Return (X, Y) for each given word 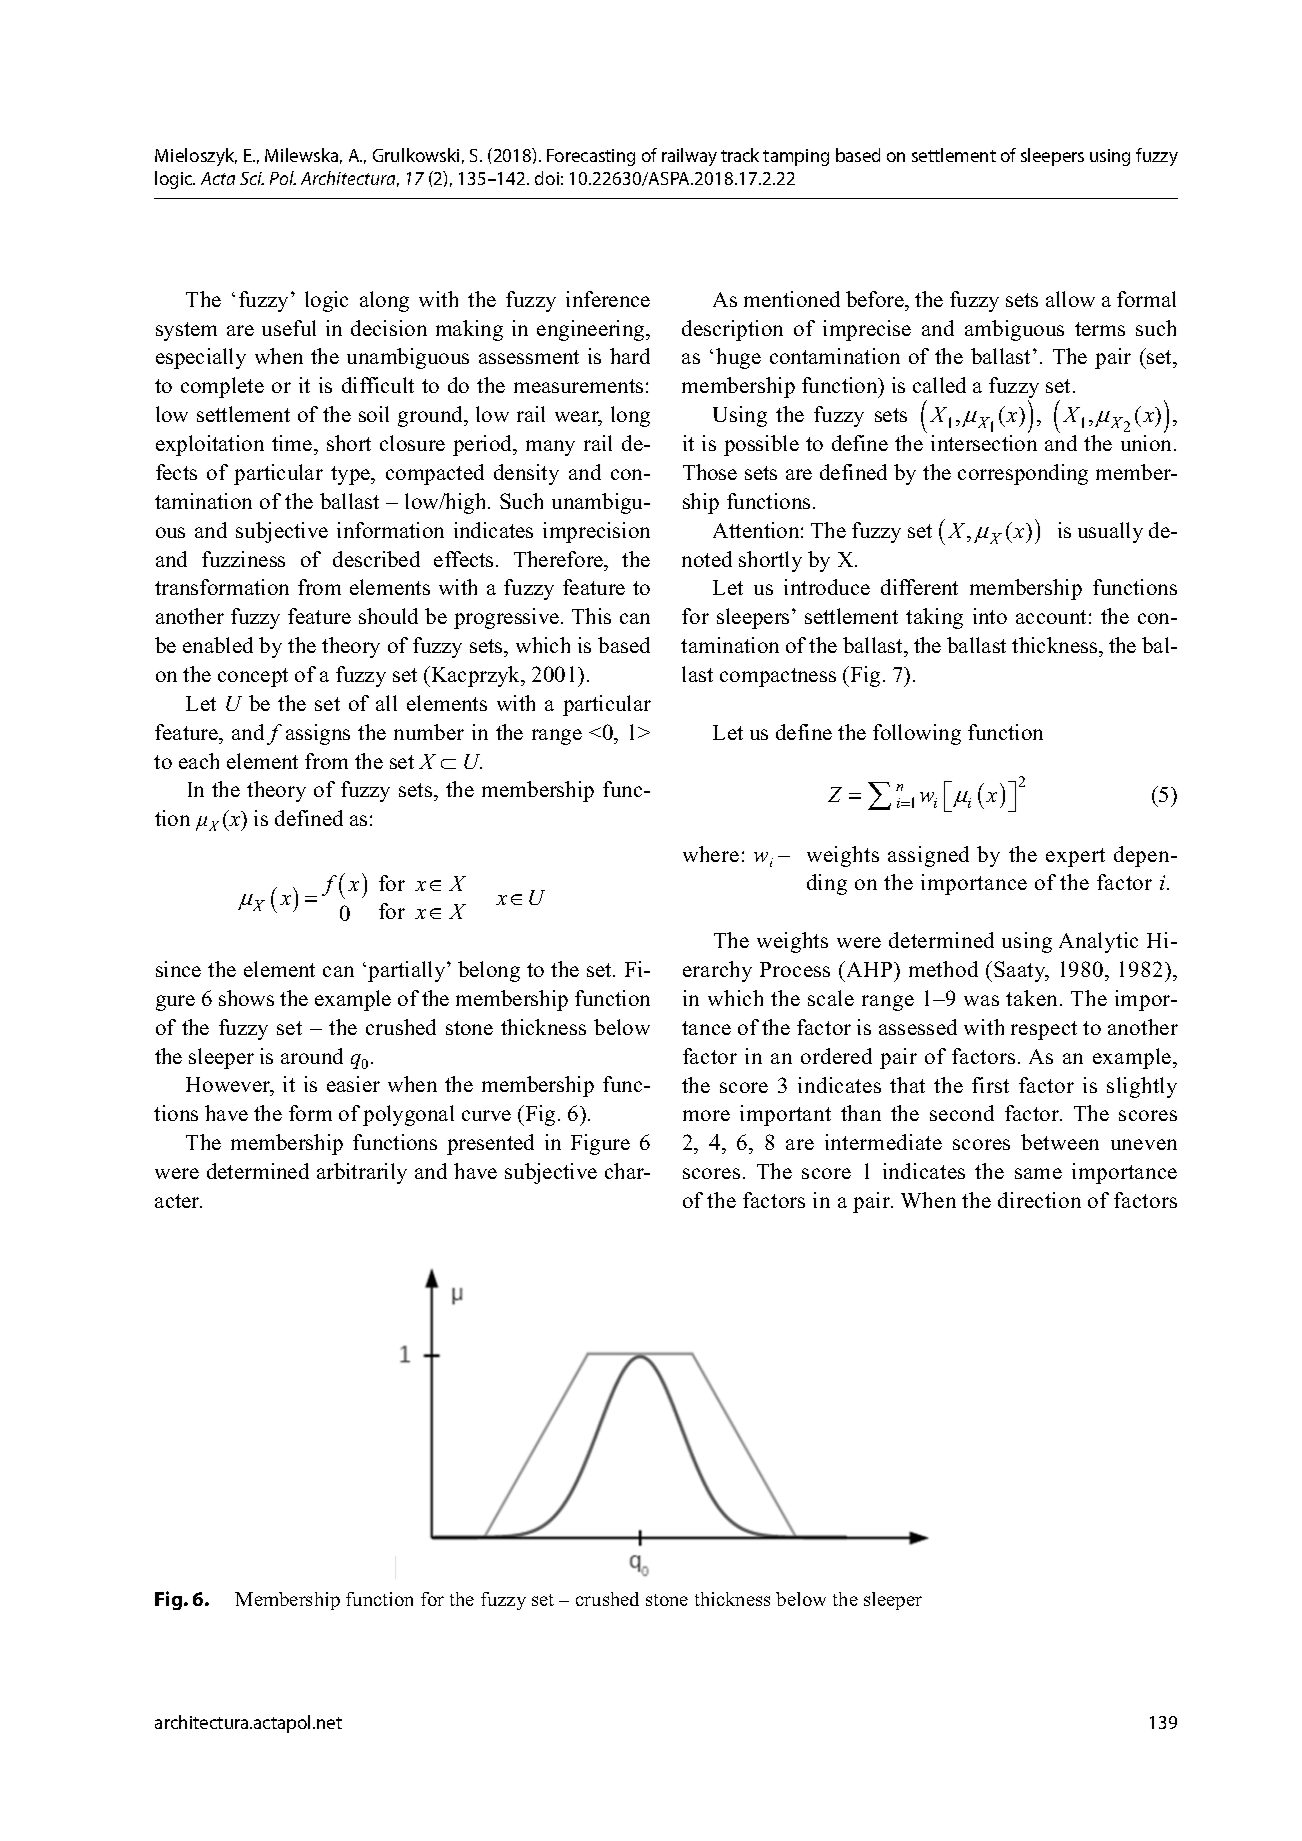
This (591, 616)
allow (1070, 299)
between (1060, 1142)
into (990, 616)
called (939, 385)
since (178, 969)
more (706, 1115)
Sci (252, 178)
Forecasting (591, 157)
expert (1075, 857)
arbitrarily (362, 1173)
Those (710, 472)
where (711, 854)
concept (253, 677)
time (293, 443)
